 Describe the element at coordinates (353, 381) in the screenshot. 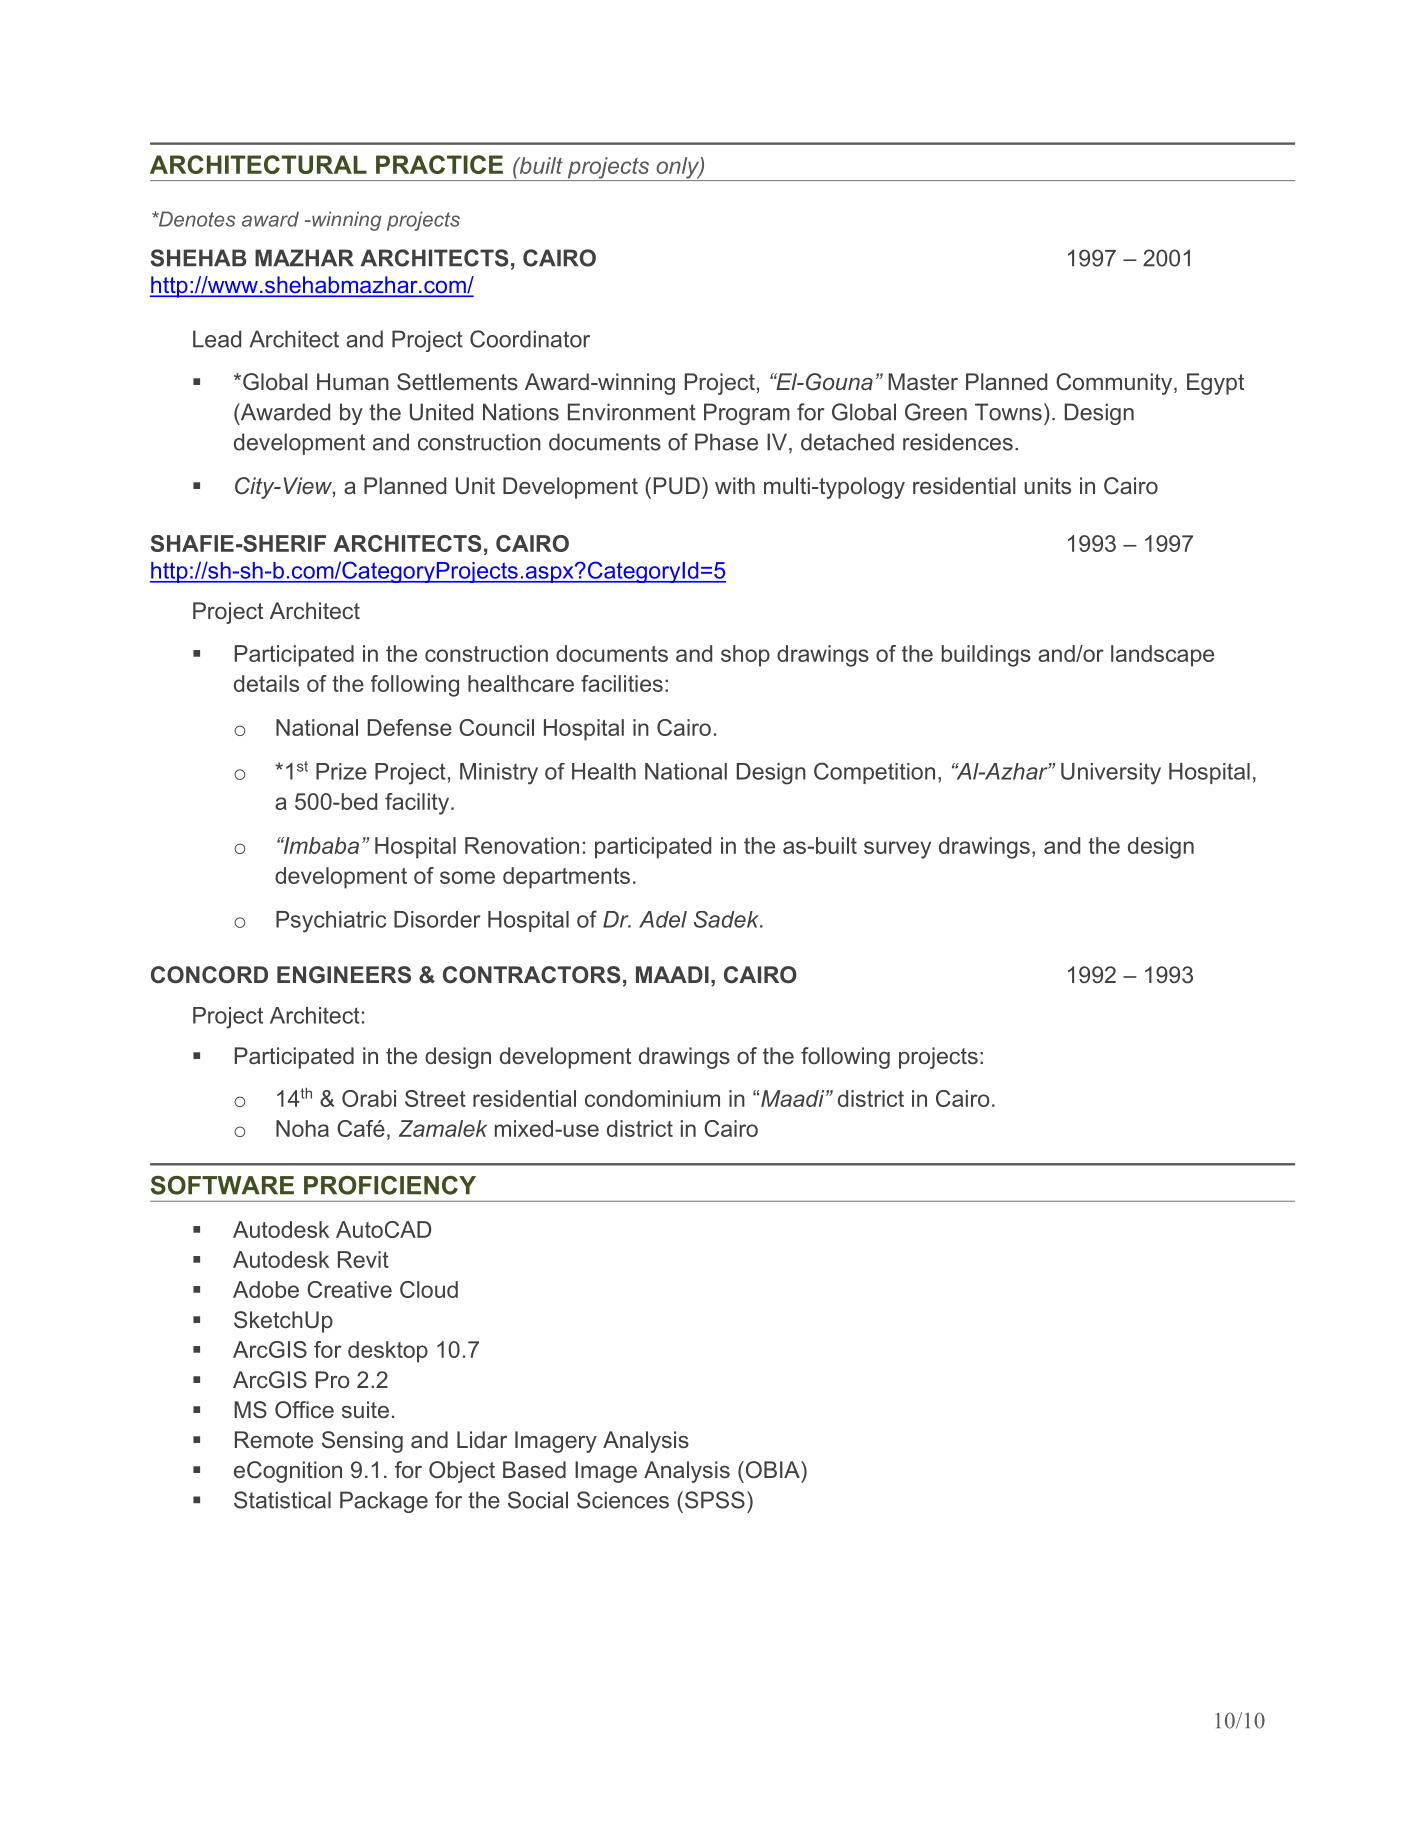

I see `Human` at that location.
